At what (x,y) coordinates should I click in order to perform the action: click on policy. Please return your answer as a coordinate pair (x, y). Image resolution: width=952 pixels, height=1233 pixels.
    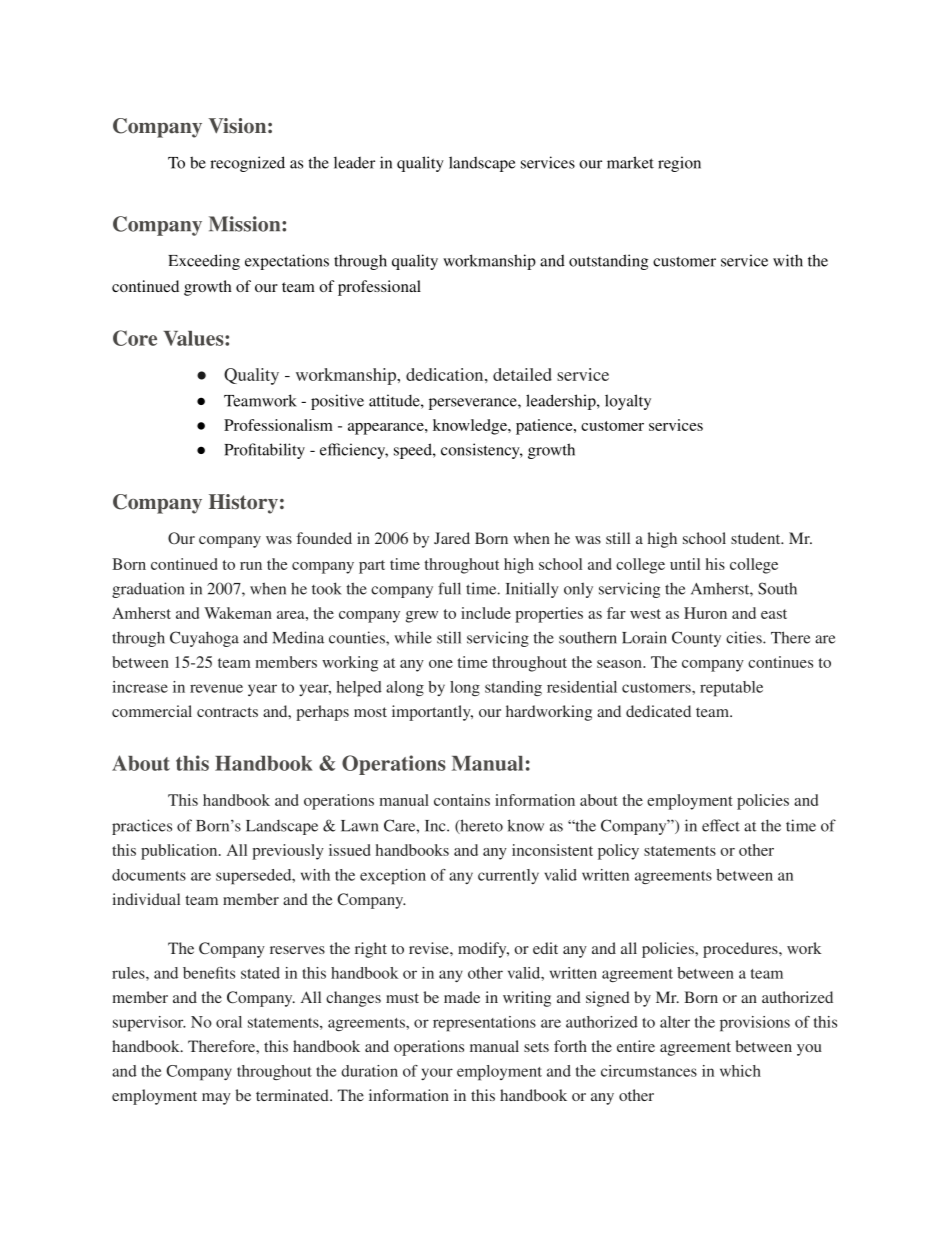
    Looking at the image, I should click on (618, 852).
